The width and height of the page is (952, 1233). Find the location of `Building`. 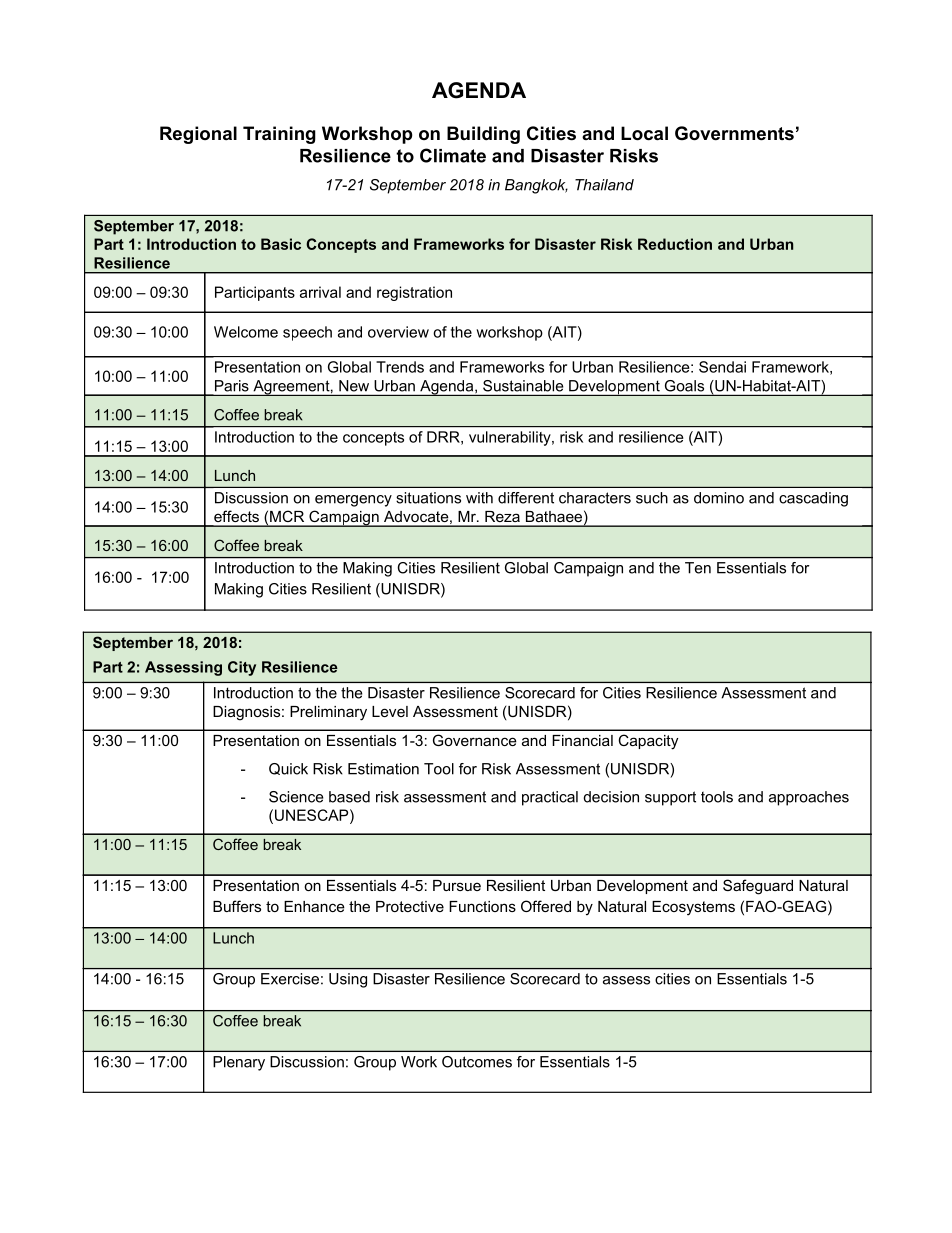

Building is located at coordinates (483, 135).
